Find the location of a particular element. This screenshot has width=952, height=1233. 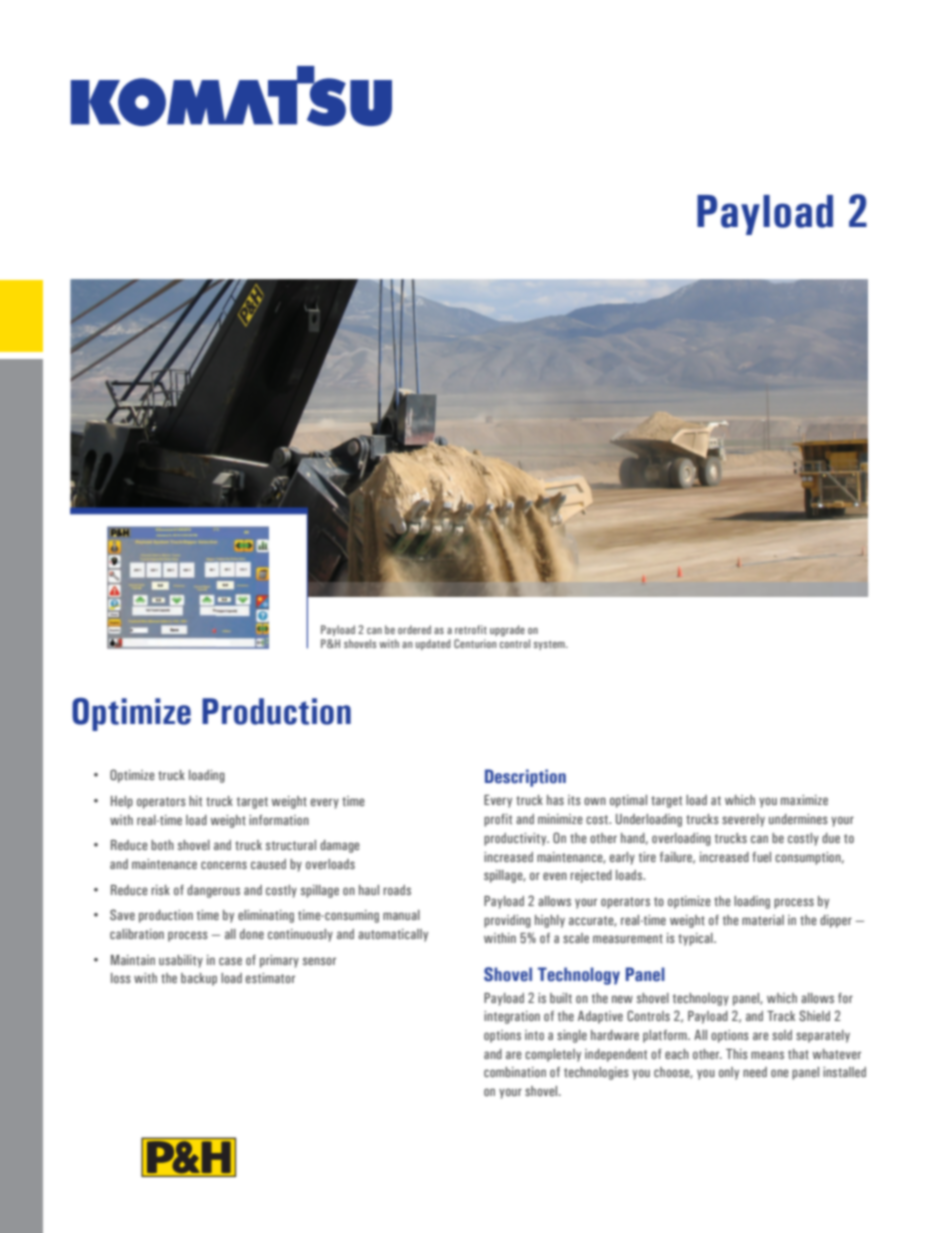

fuel is located at coordinates (761, 857).
